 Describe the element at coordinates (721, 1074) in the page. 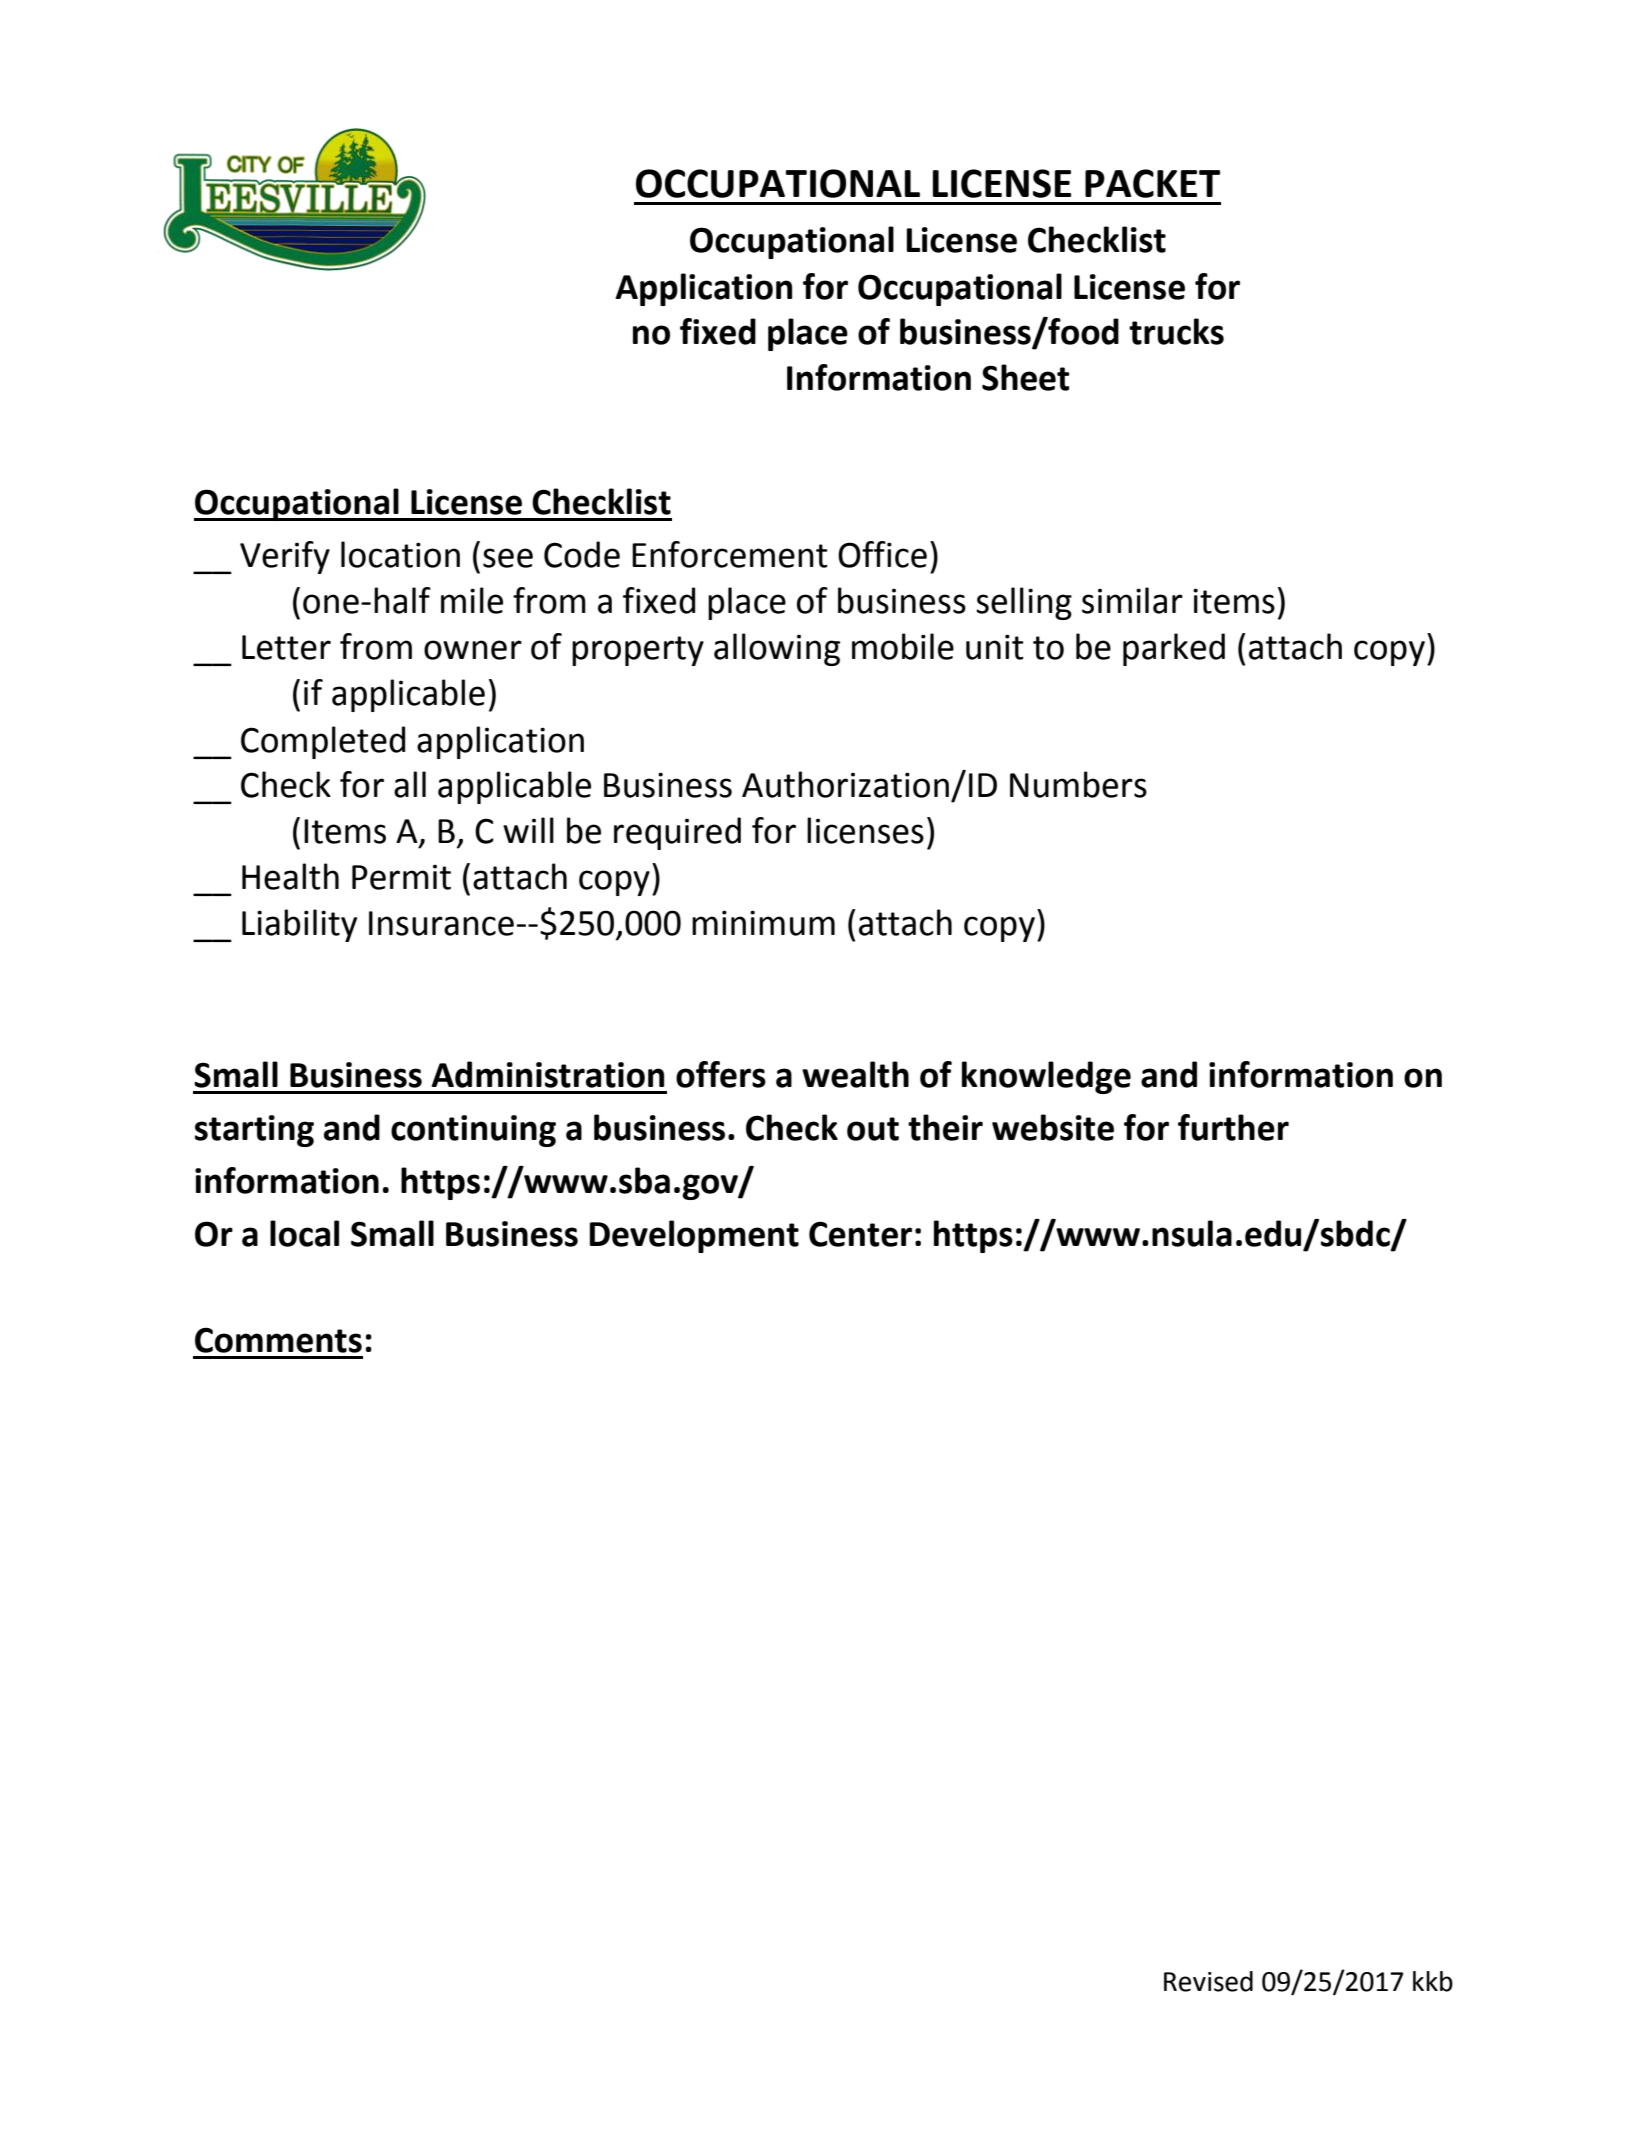

I see `offers` at that location.
